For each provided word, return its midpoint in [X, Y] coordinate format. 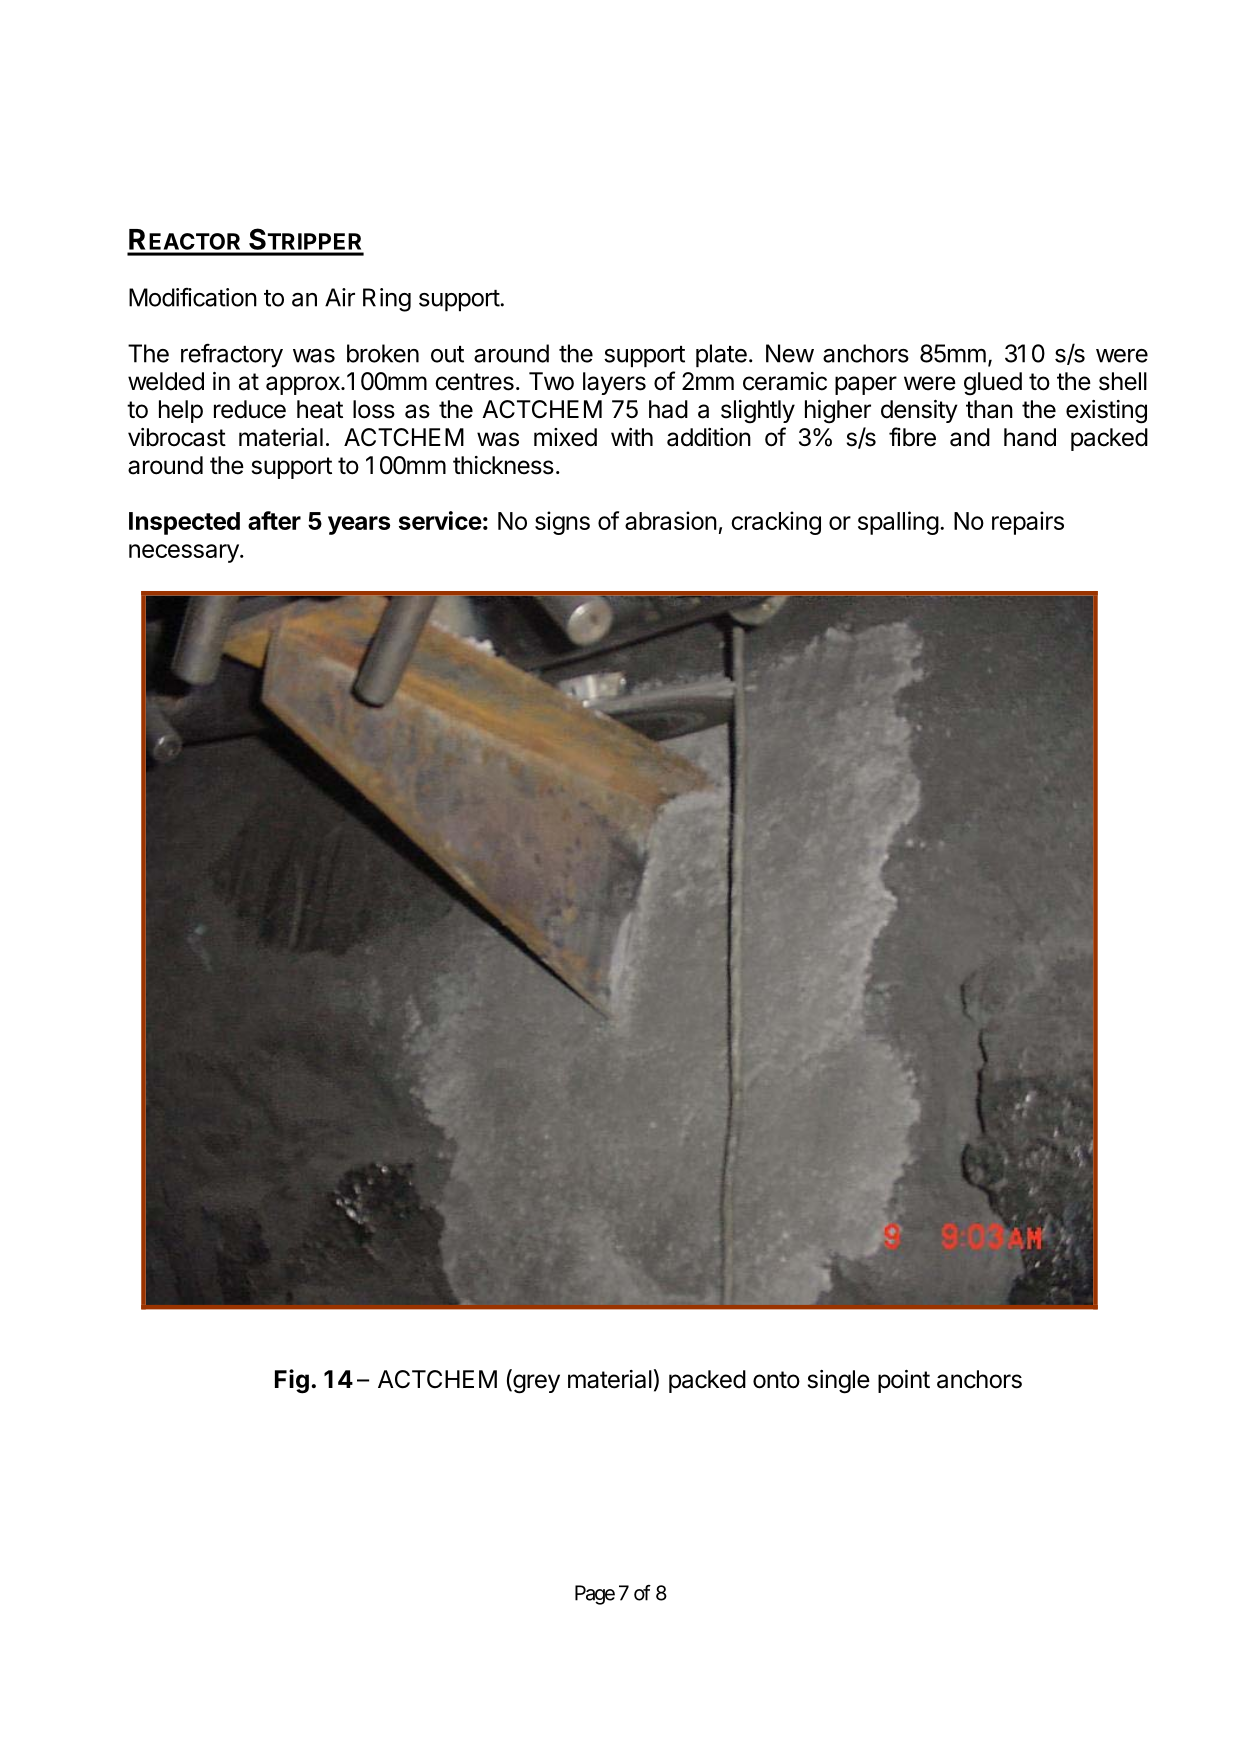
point [904, 1381]
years [359, 525]
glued [993, 384]
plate [721, 356]
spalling [898, 523]
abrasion [671, 520]
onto [776, 1380]
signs [562, 523]
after [274, 520]
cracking [776, 523]
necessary [185, 553]
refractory [232, 355]
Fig [292, 1381]
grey [535, 1384]
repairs [1028, 523]
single [839, 1382]
